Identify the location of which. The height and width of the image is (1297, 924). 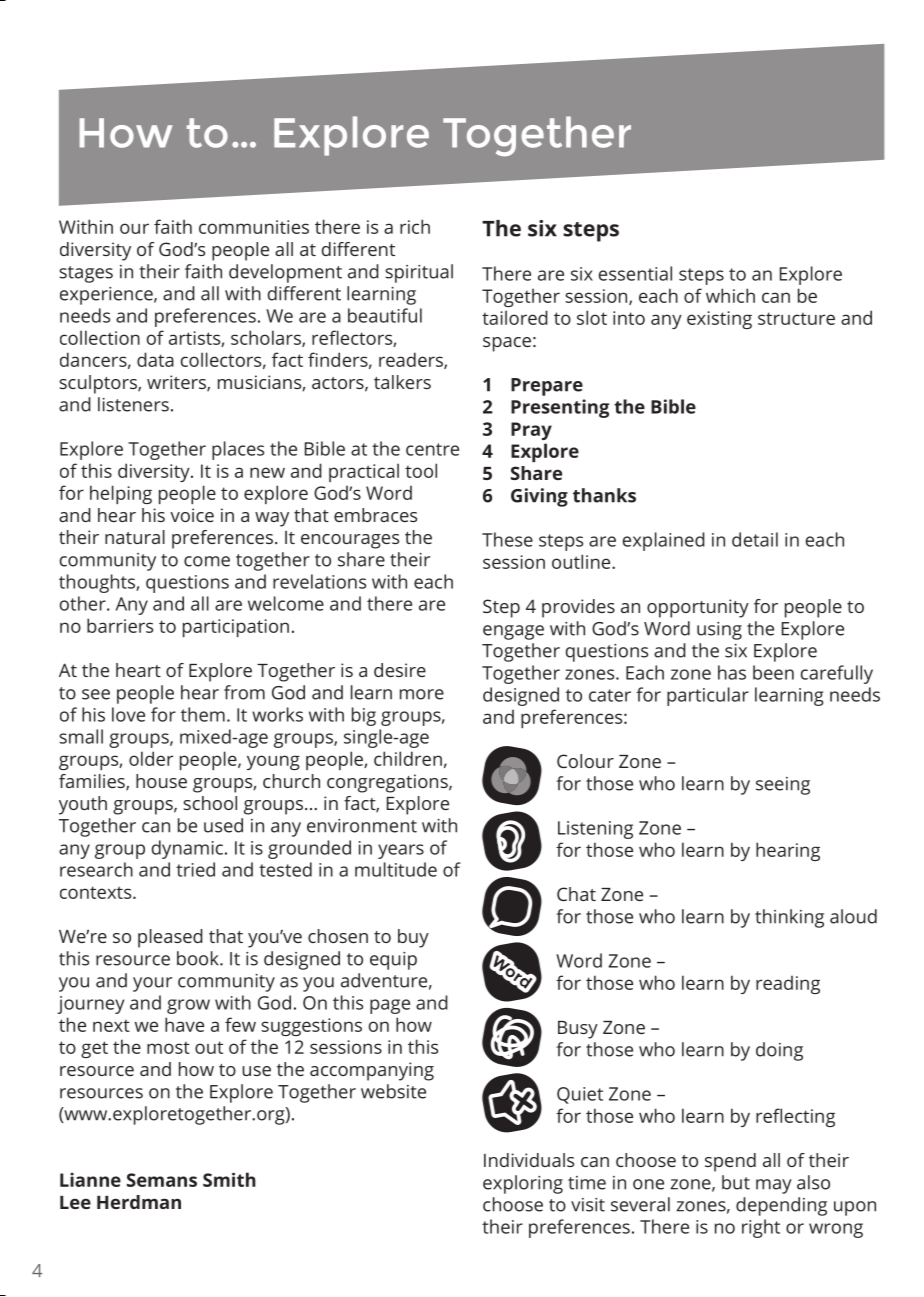
(730, 295).
